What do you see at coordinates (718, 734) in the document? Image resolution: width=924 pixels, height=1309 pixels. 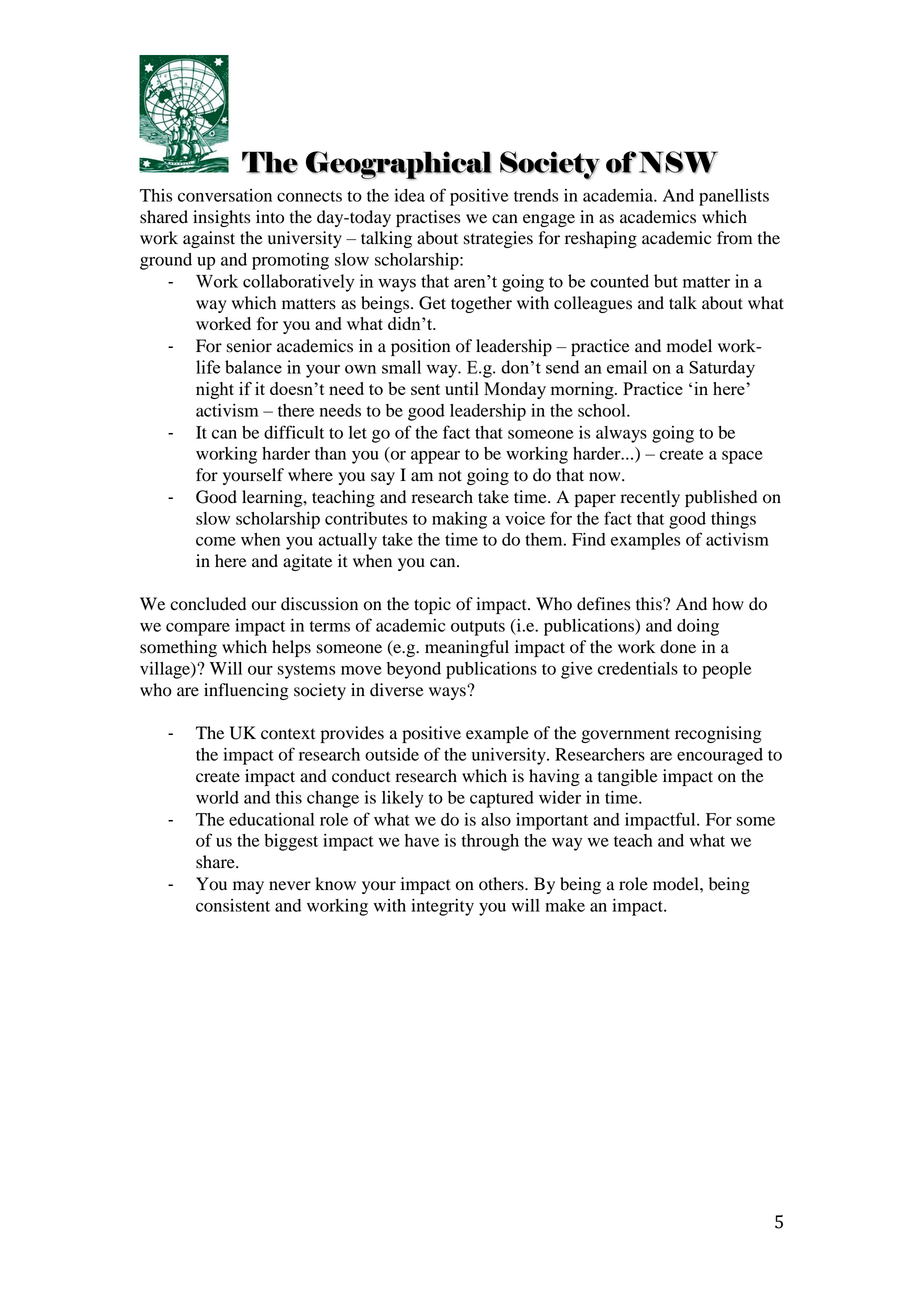 I see `recognising` at bounding box center [718, 734].
